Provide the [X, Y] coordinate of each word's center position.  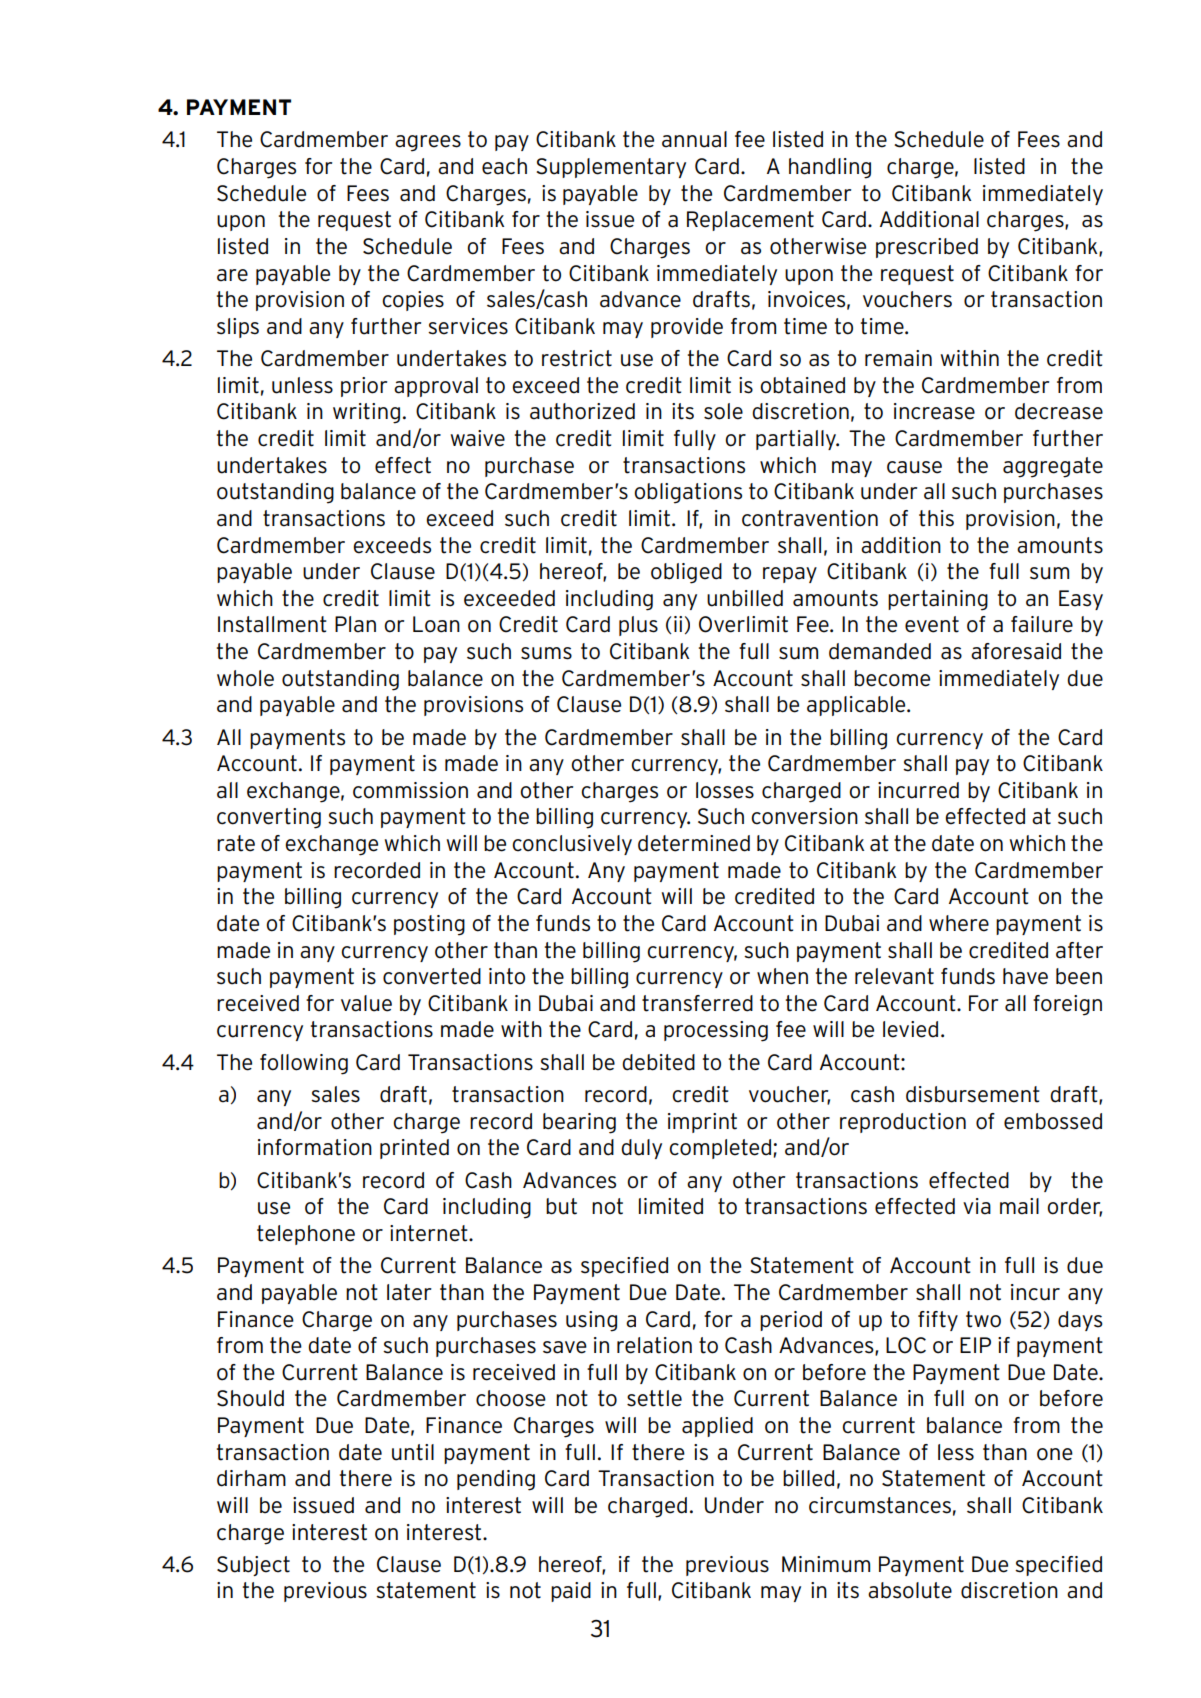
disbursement [973, 1094]
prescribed [927, 248]
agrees [428, 143]
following [304, 1064]
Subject [253, 1566]
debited [658, 1062]
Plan [355, 624]
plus [638, 626]
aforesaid [1016, 651]
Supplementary [611, 168]
